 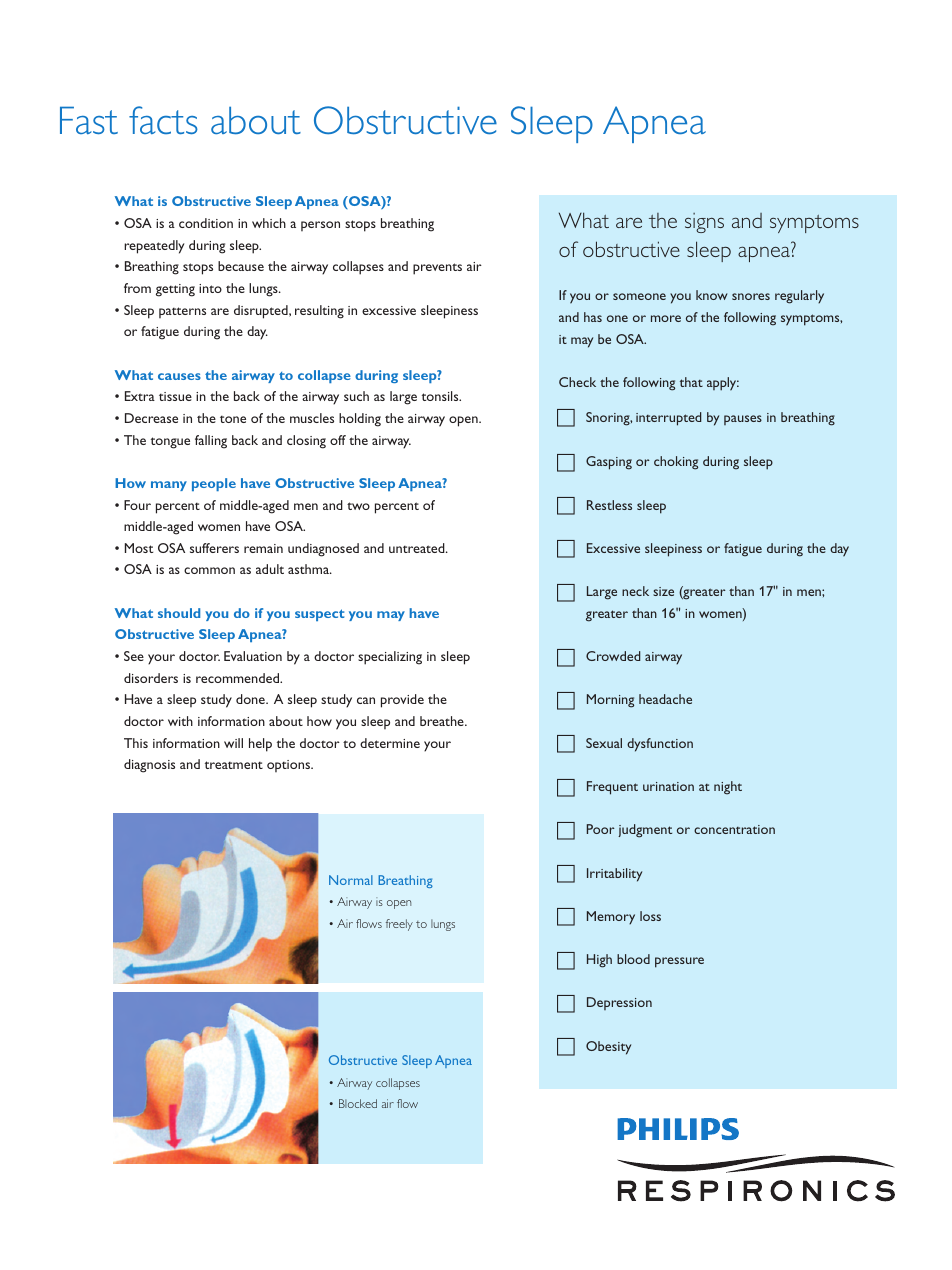 What do you see at coordinates (320, 226) in the screenshot?
I see `person` at bounding box center [320, 226].
